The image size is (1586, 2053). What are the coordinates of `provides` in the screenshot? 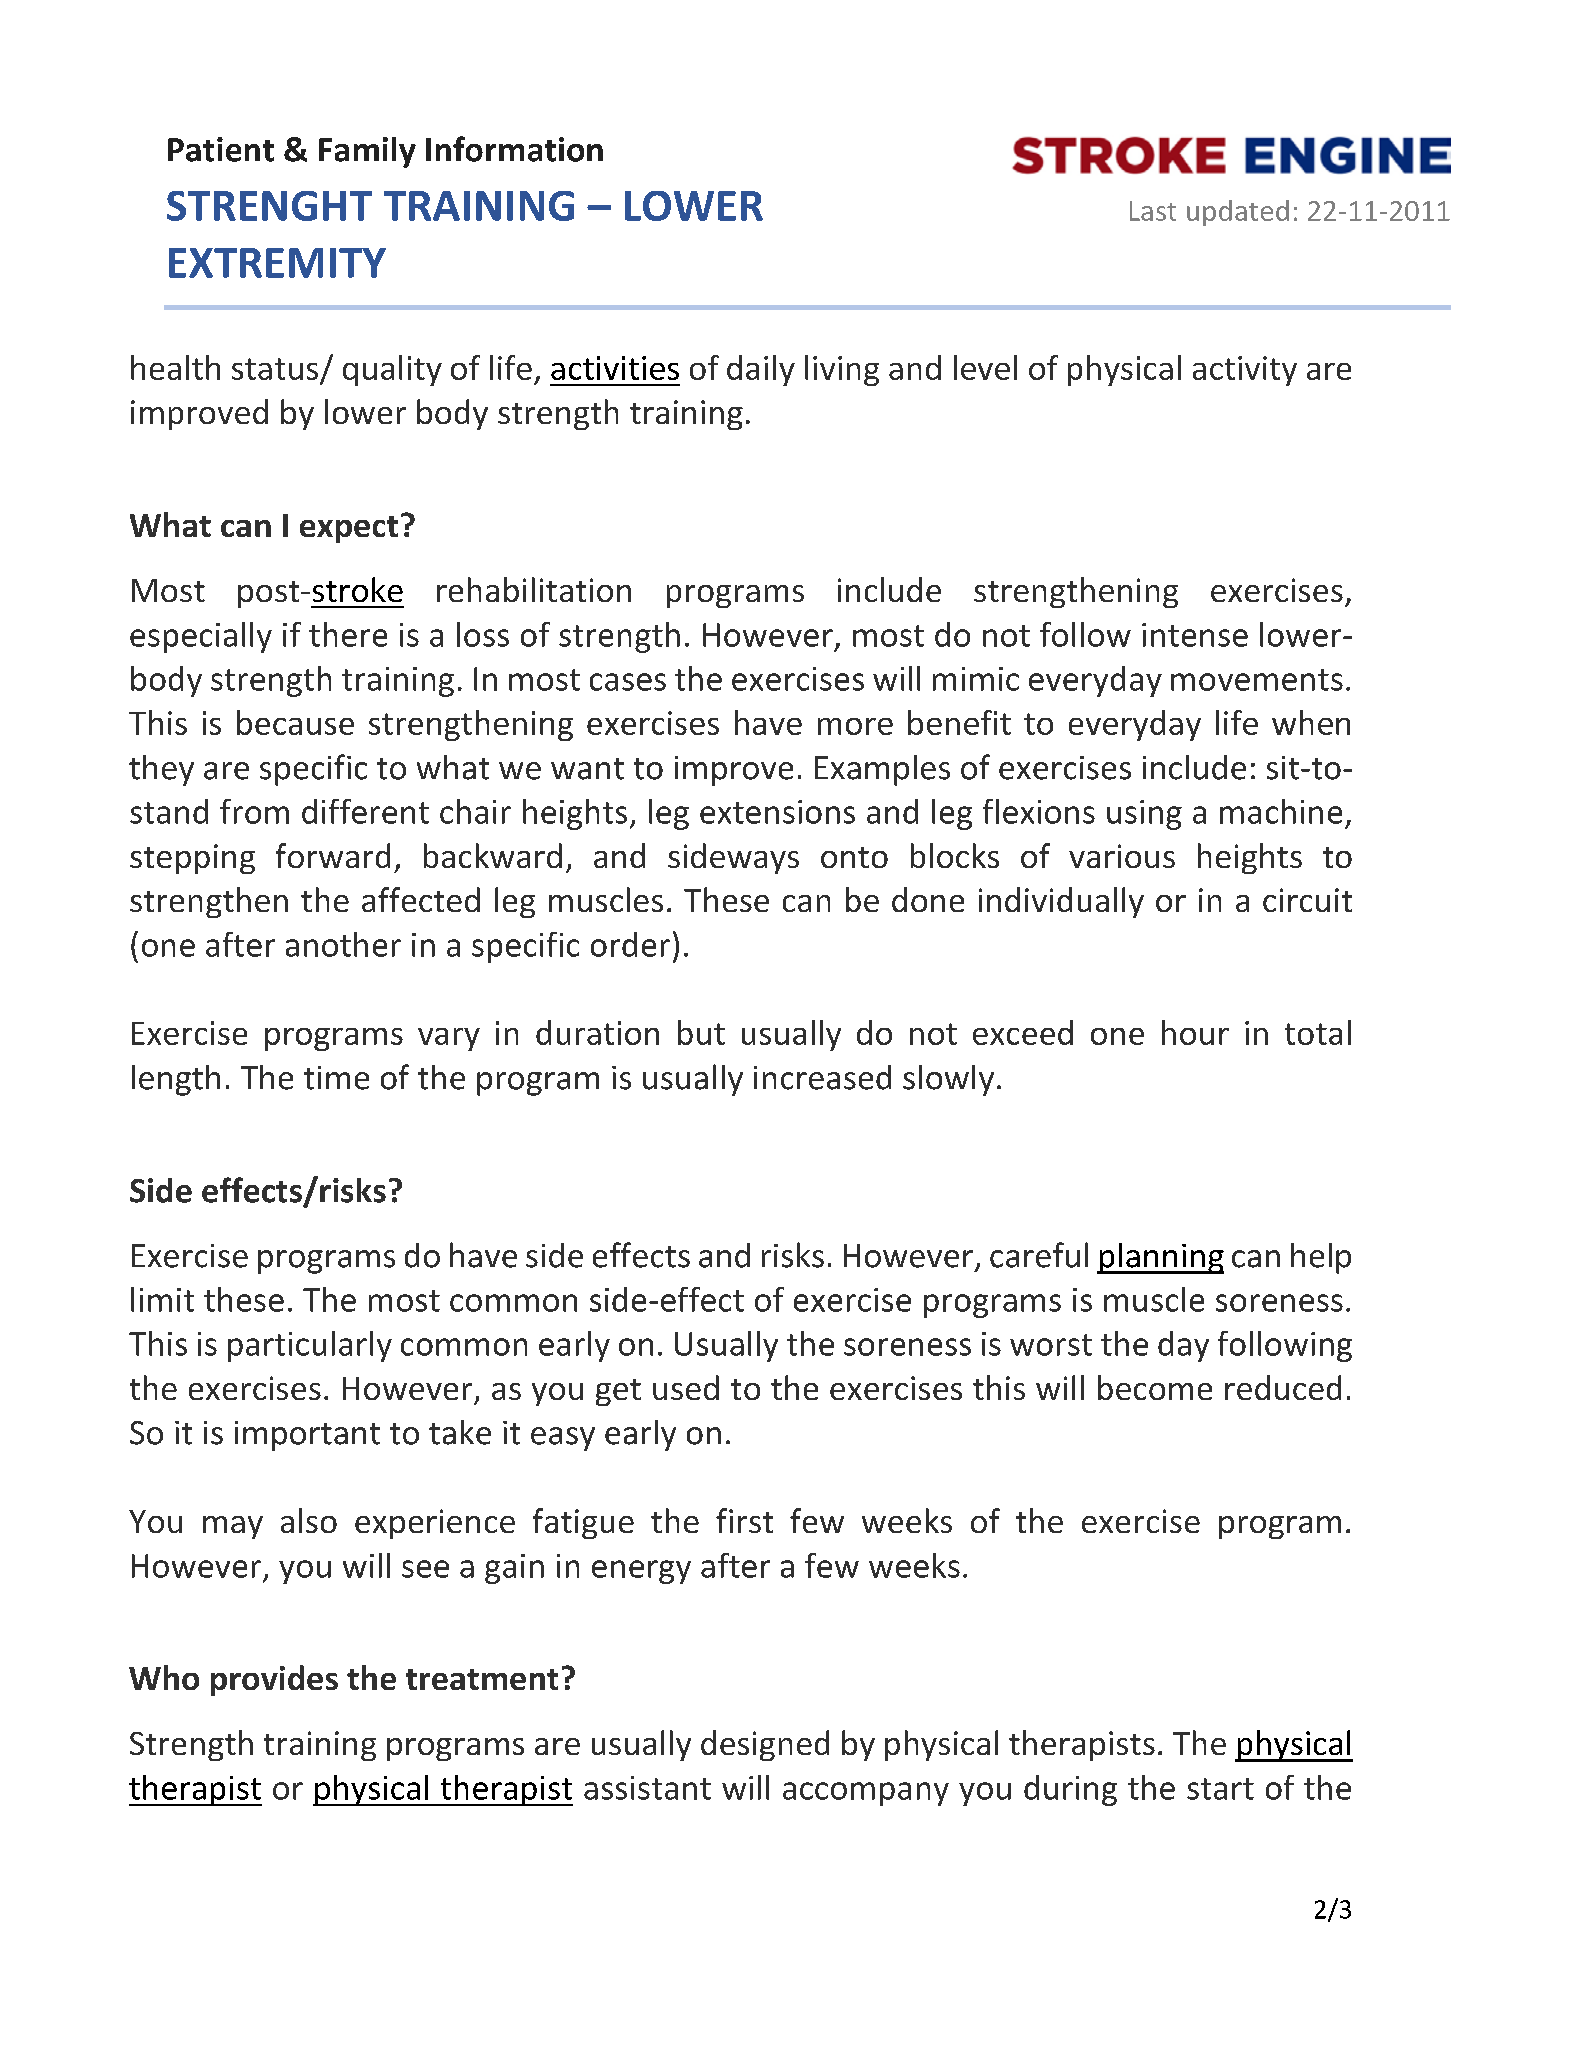 It's located at (274, 1680).
